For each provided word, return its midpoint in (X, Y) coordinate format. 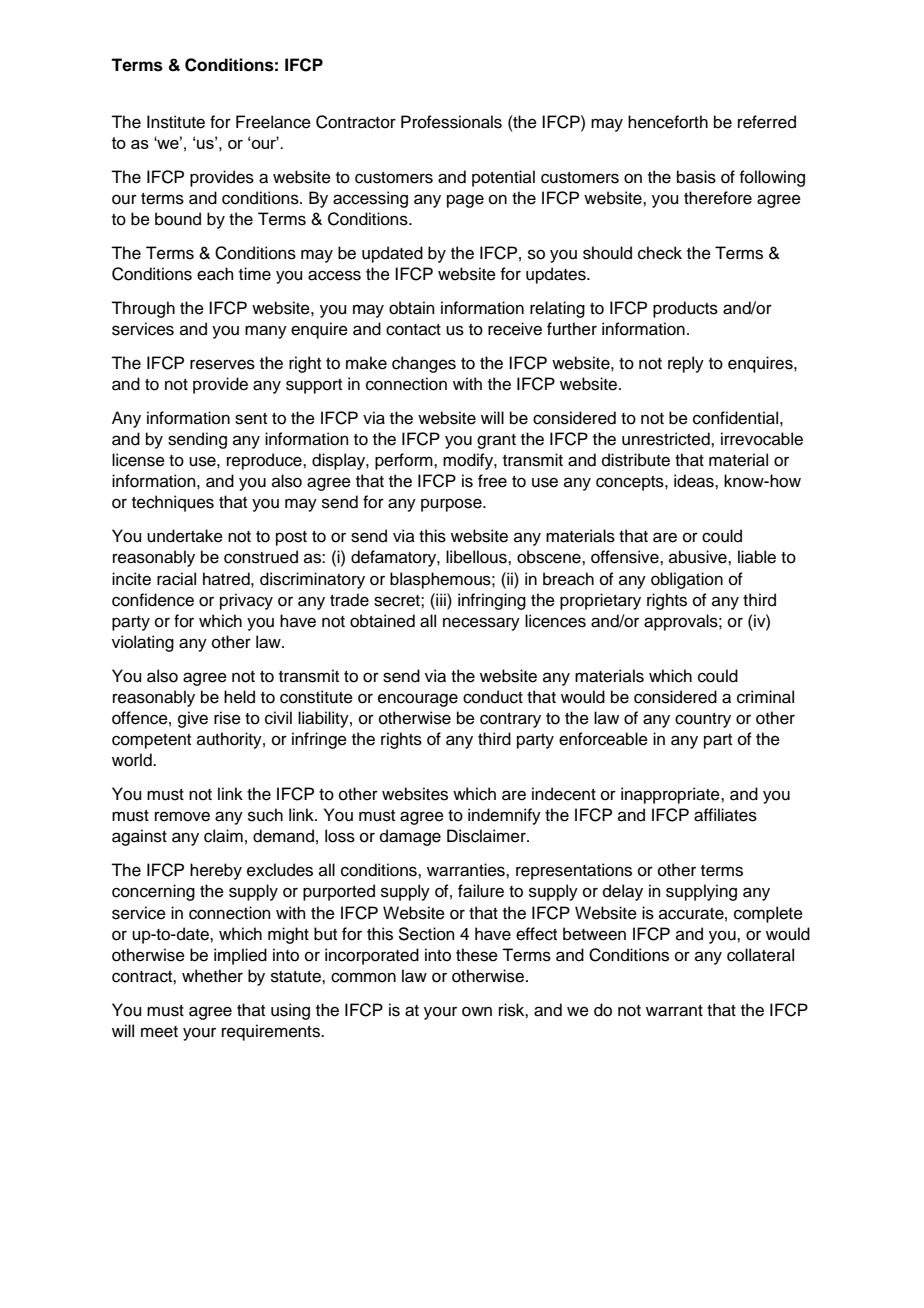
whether (212, 976)
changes (424, 364)
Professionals (451, 122)
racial (176, 579)
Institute (176, 122)
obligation (687, 580)
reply (686, 364)
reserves (222, 364)
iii (441, 599)
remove (182, 816)
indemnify (504, 816)
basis (696, 177)
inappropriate (671, 795)
